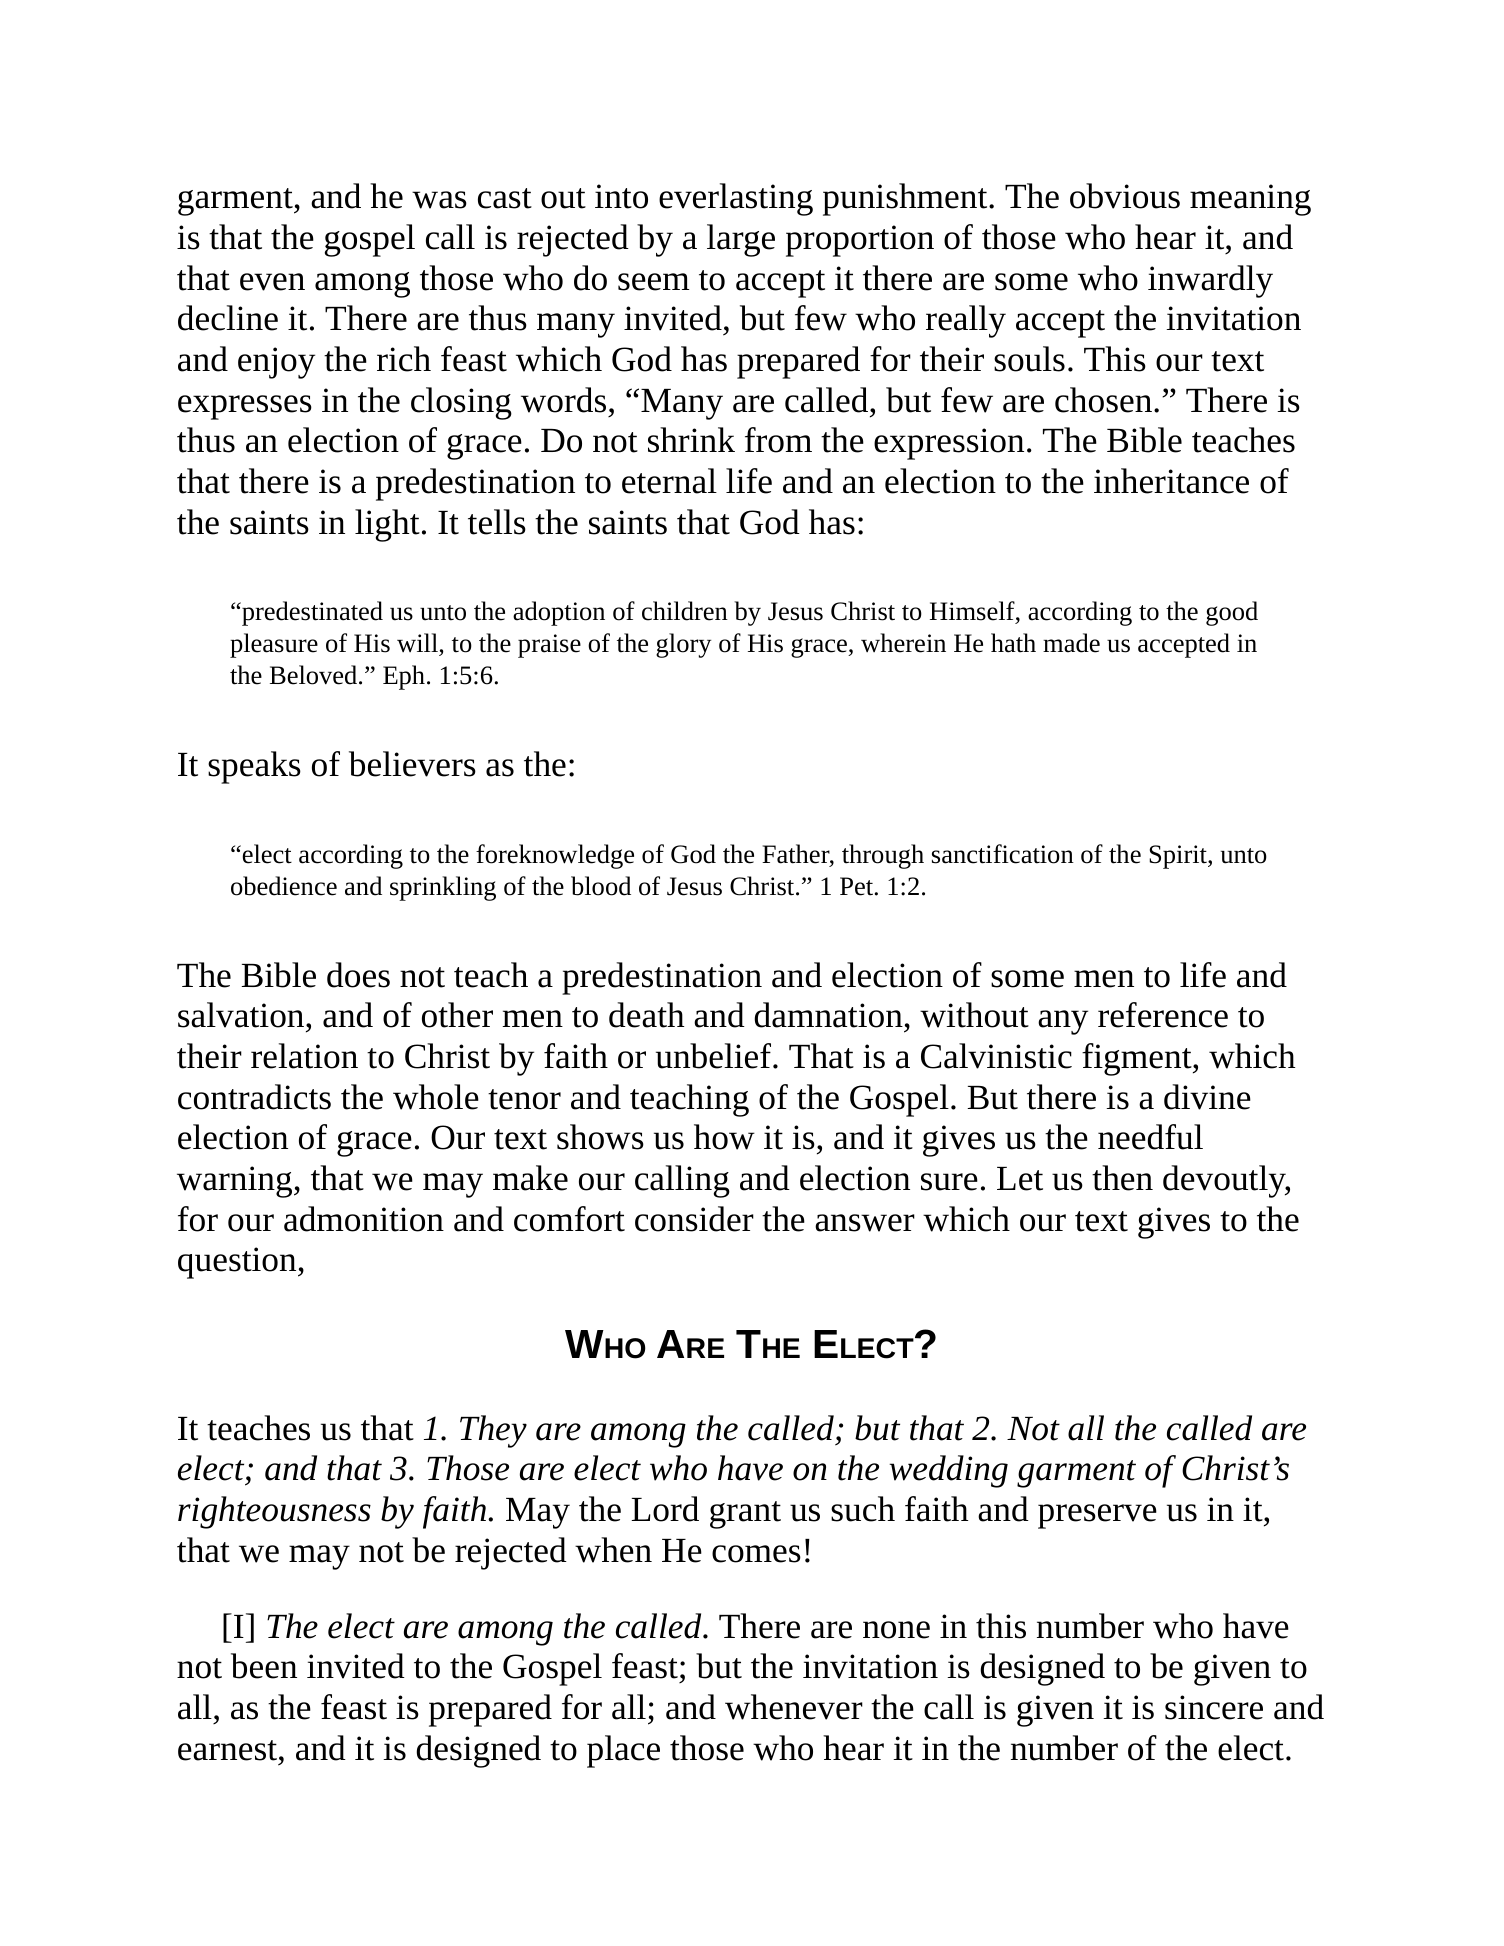  Describe the element at coordinates (1163, 1015) in the page. I see `reference` at that location.
